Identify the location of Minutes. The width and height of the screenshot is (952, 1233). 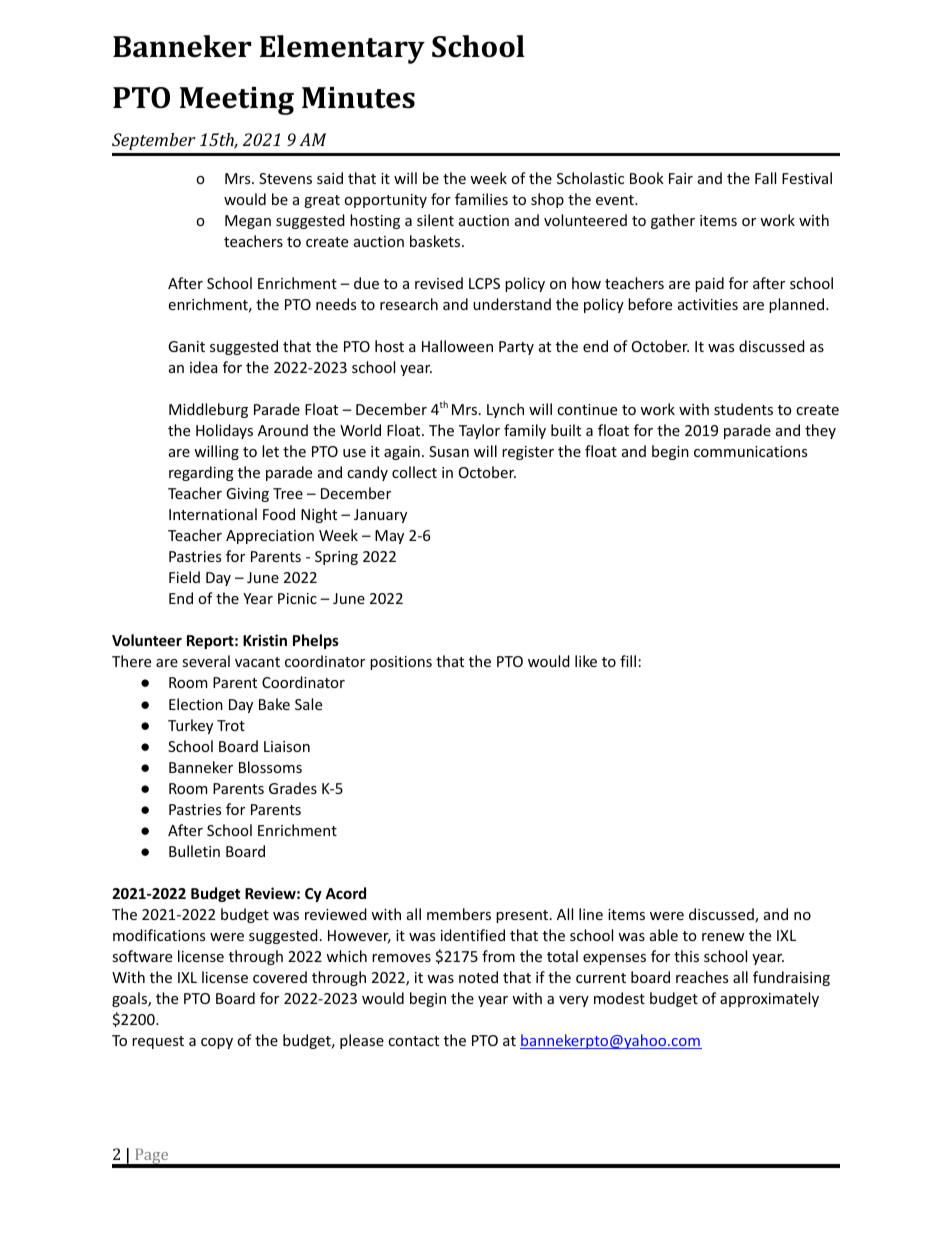
(358, 98).
